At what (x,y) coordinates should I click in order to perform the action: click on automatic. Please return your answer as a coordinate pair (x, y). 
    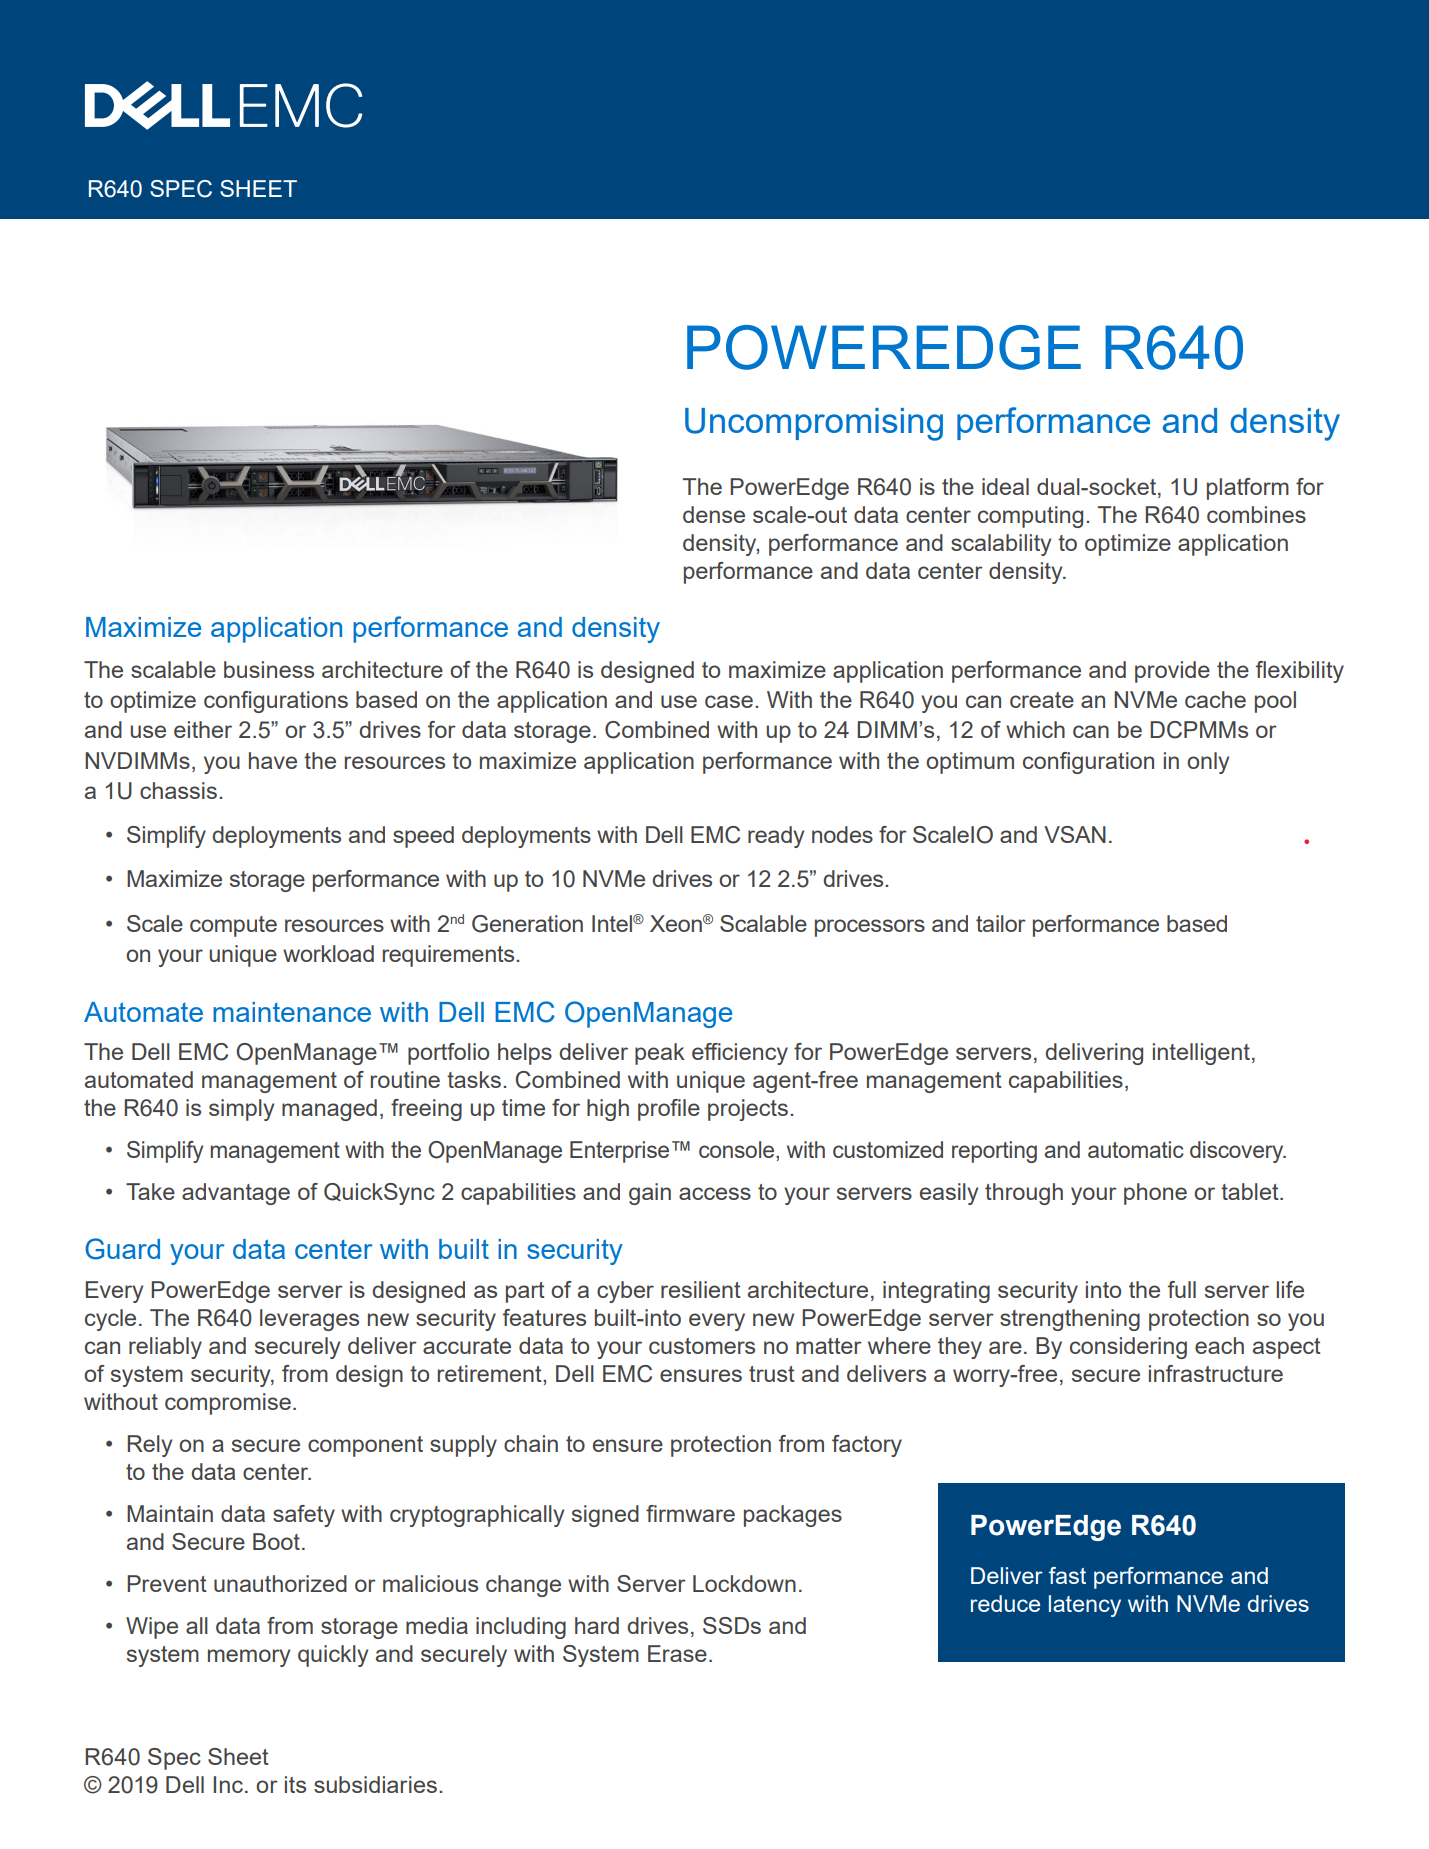
    Looking at the image, I should click on (1136, 1149).
